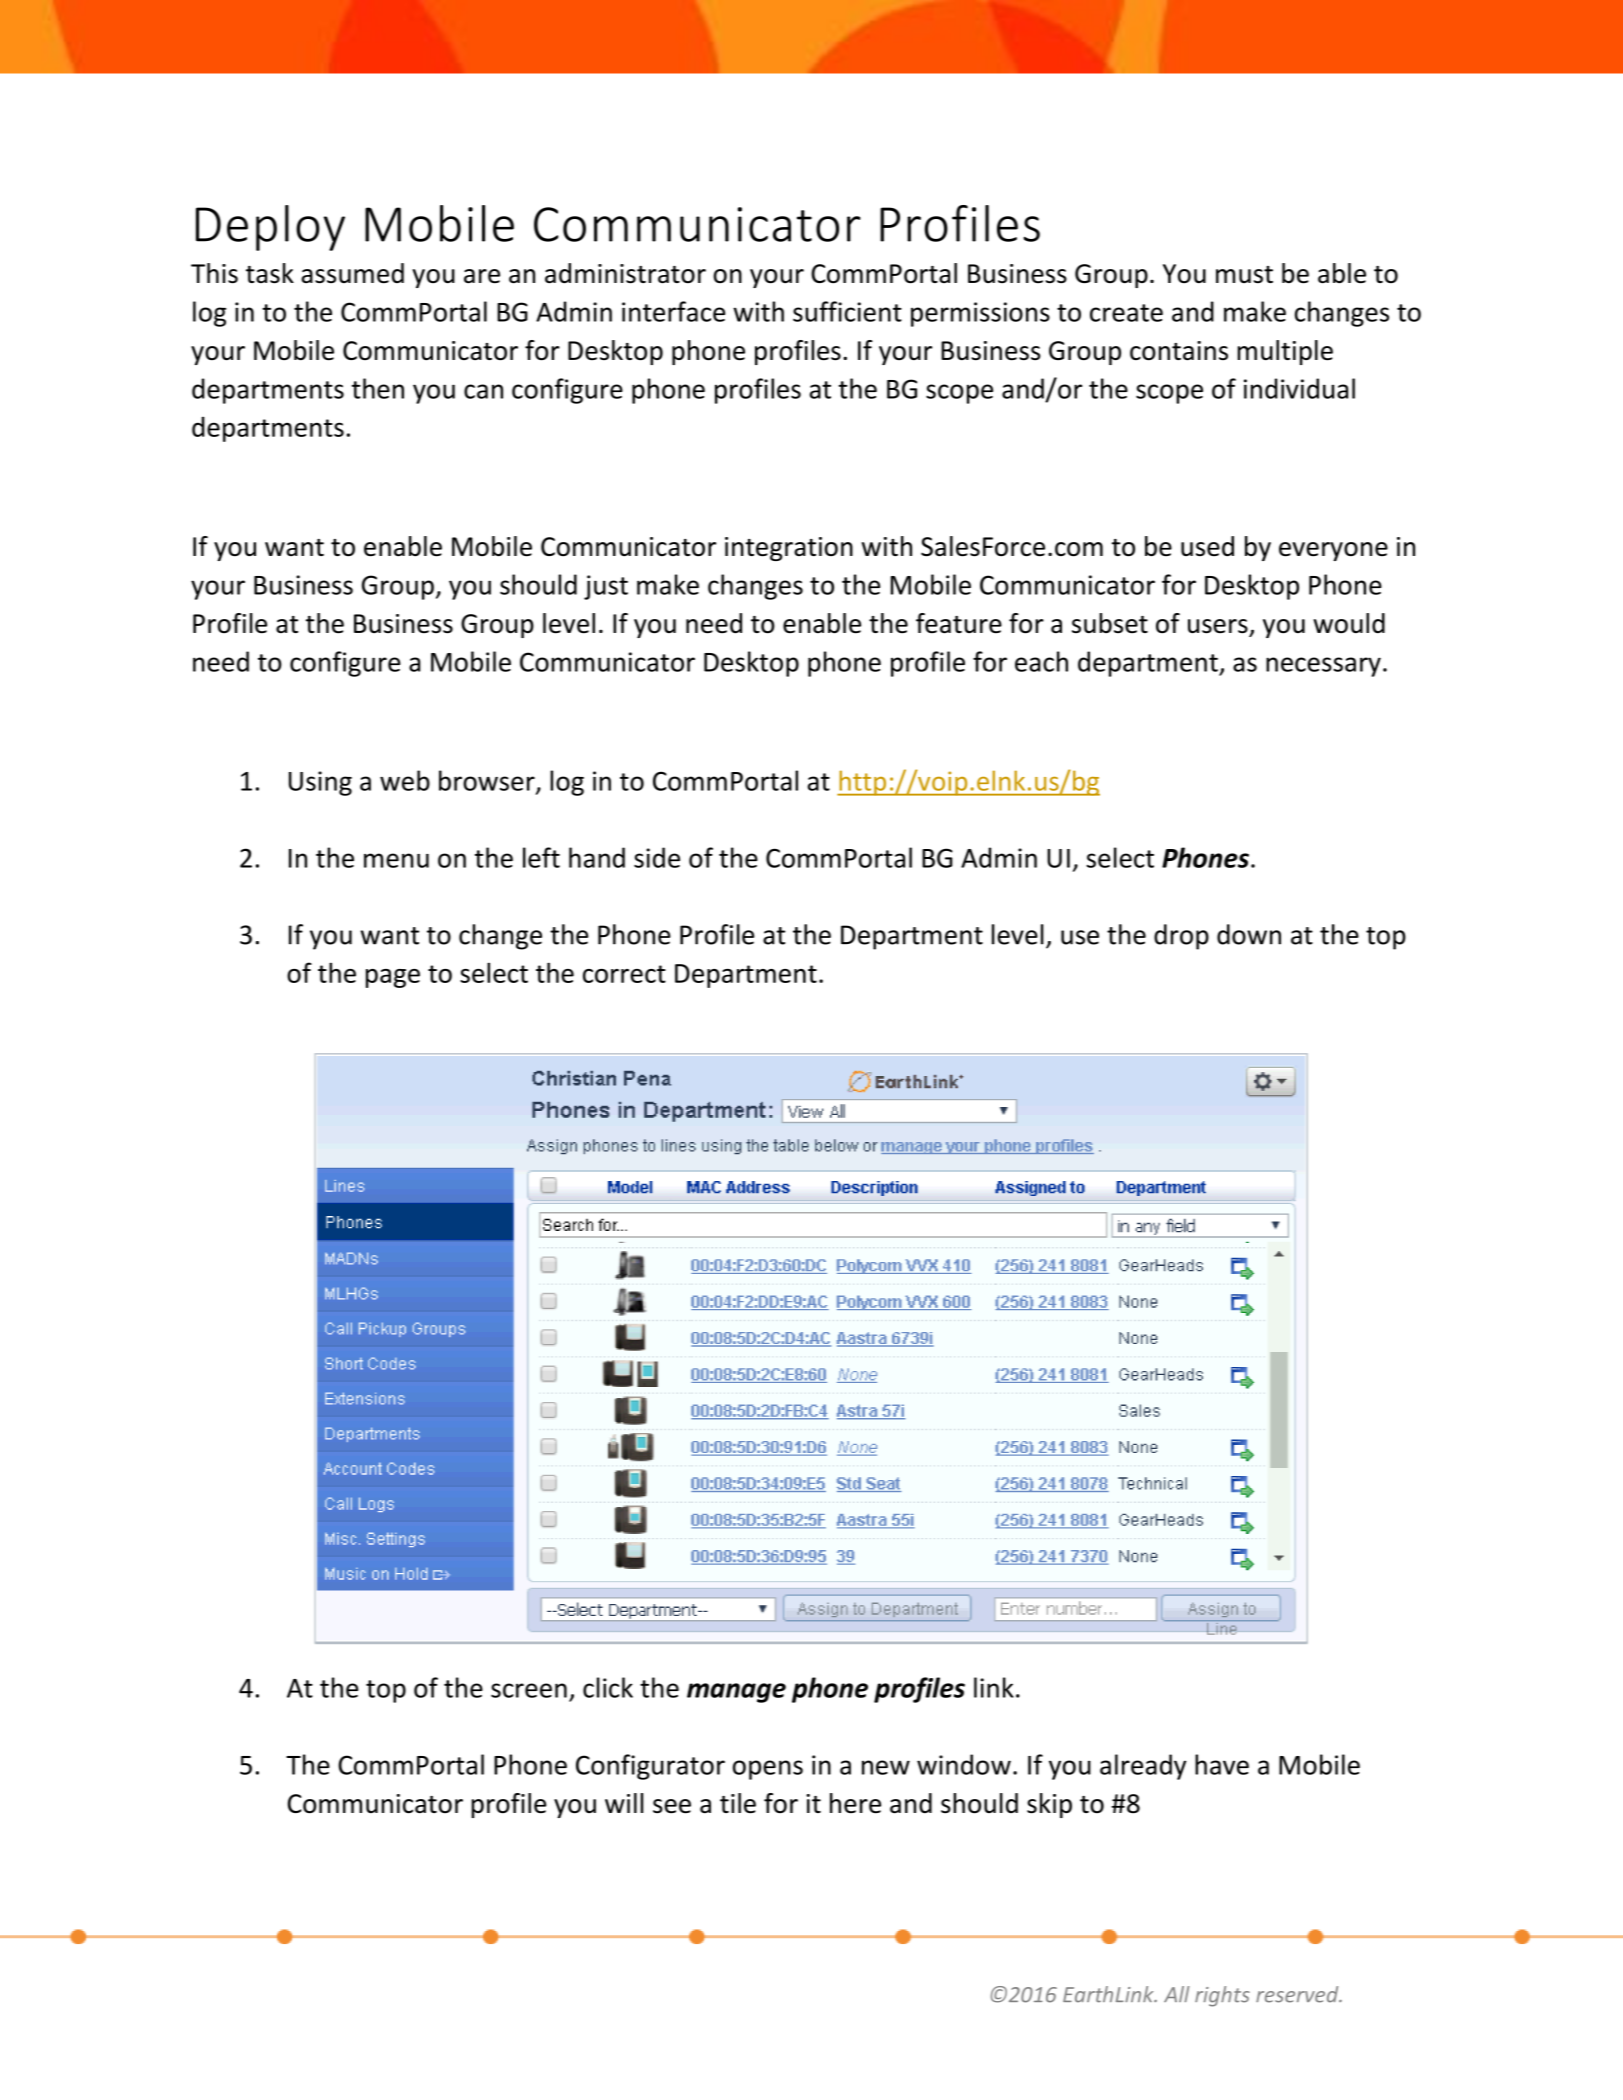  What do you see at coordinates (1222, 1764) in the screenshot?
I see `have` at bounding box center [1222, 1764].
